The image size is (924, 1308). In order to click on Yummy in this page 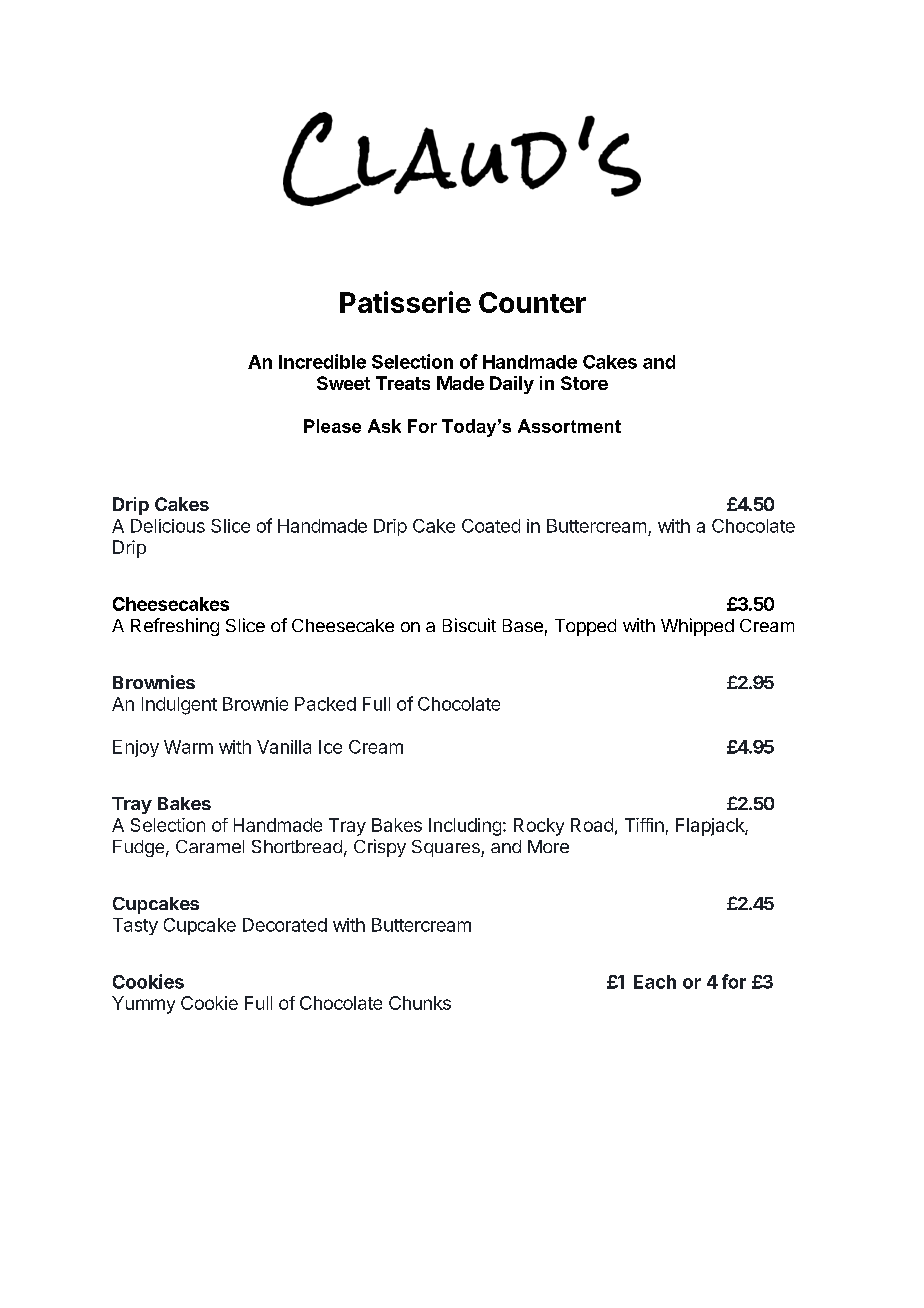, I will do `click(143, 1005)`.
